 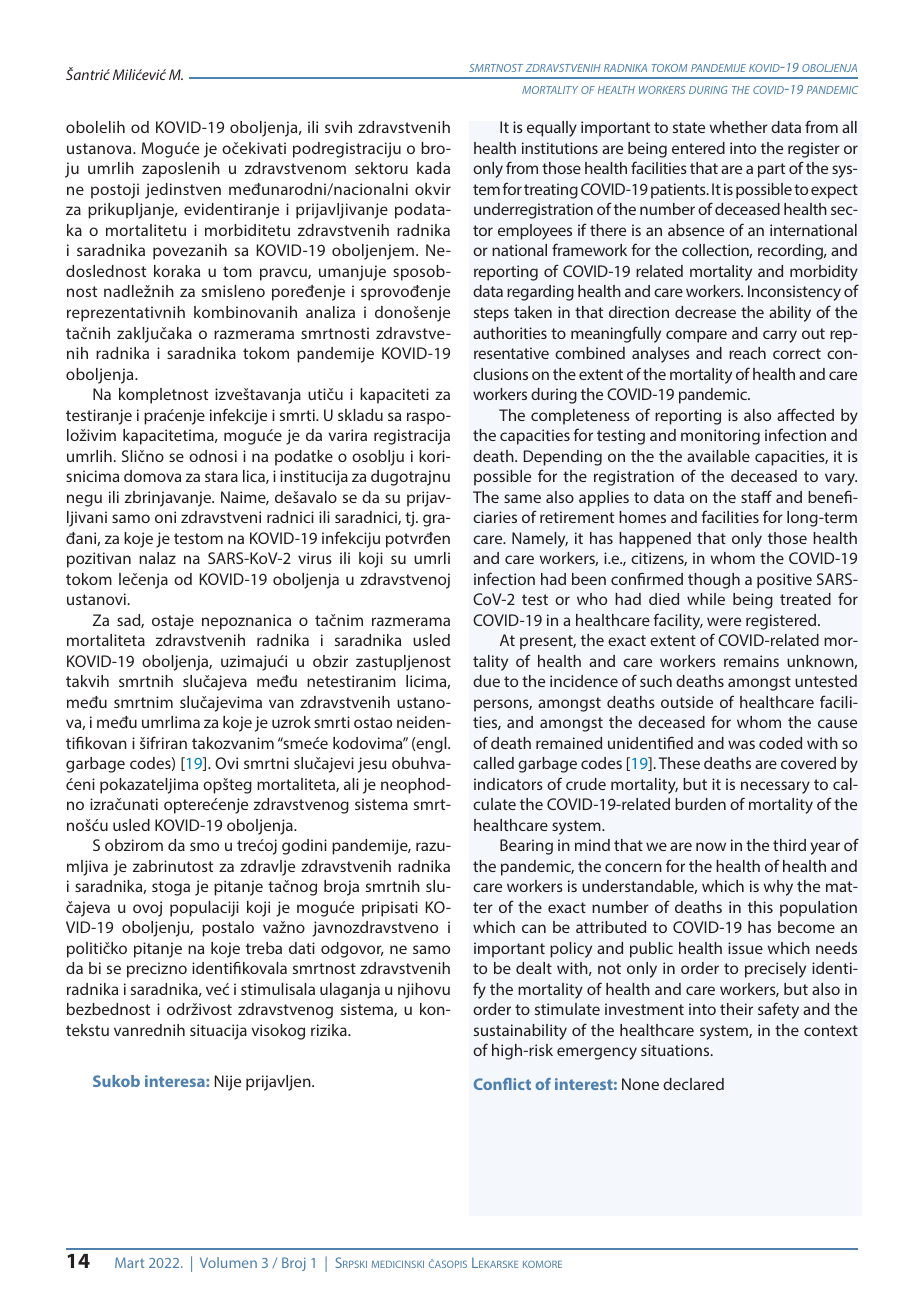 What do you see at coordinates (771, 170) in the screenshot?
I see `part` at bounding box center [771, 170].
